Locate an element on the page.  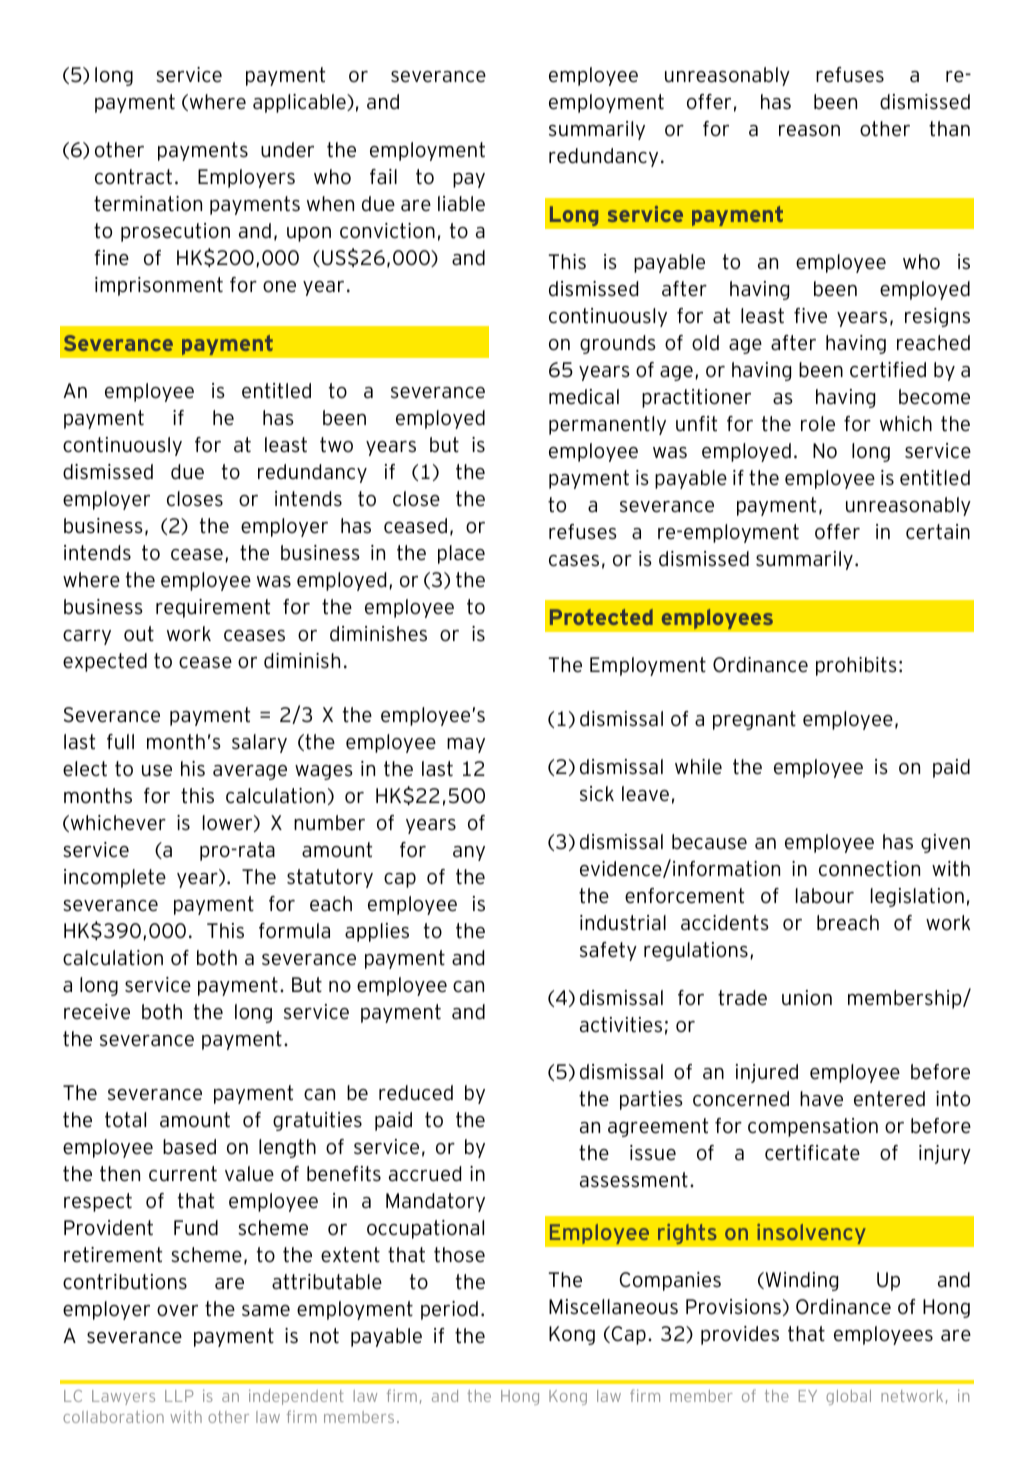
union is located at coordinates (807, 998).
